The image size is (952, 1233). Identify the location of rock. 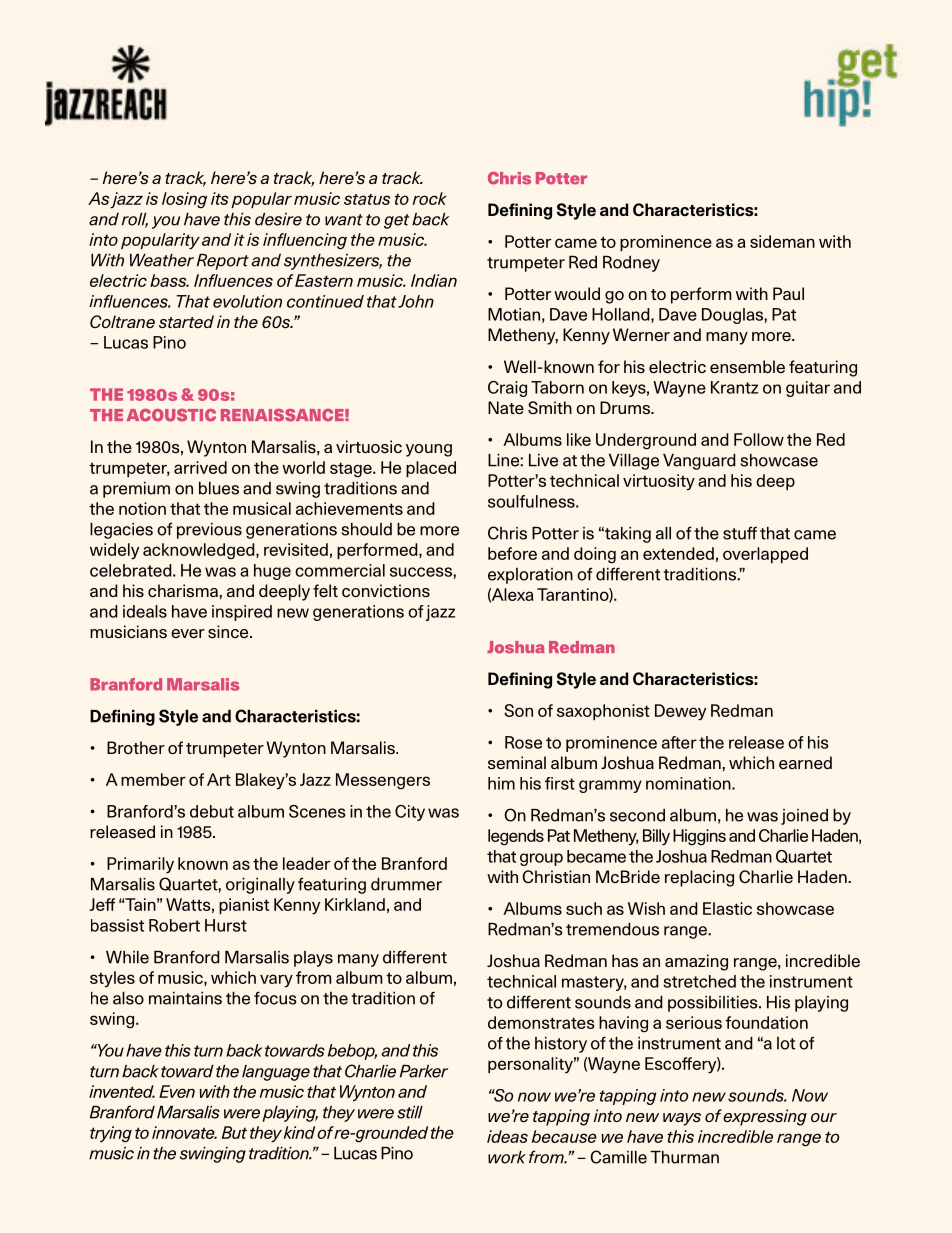
(430, 198).
